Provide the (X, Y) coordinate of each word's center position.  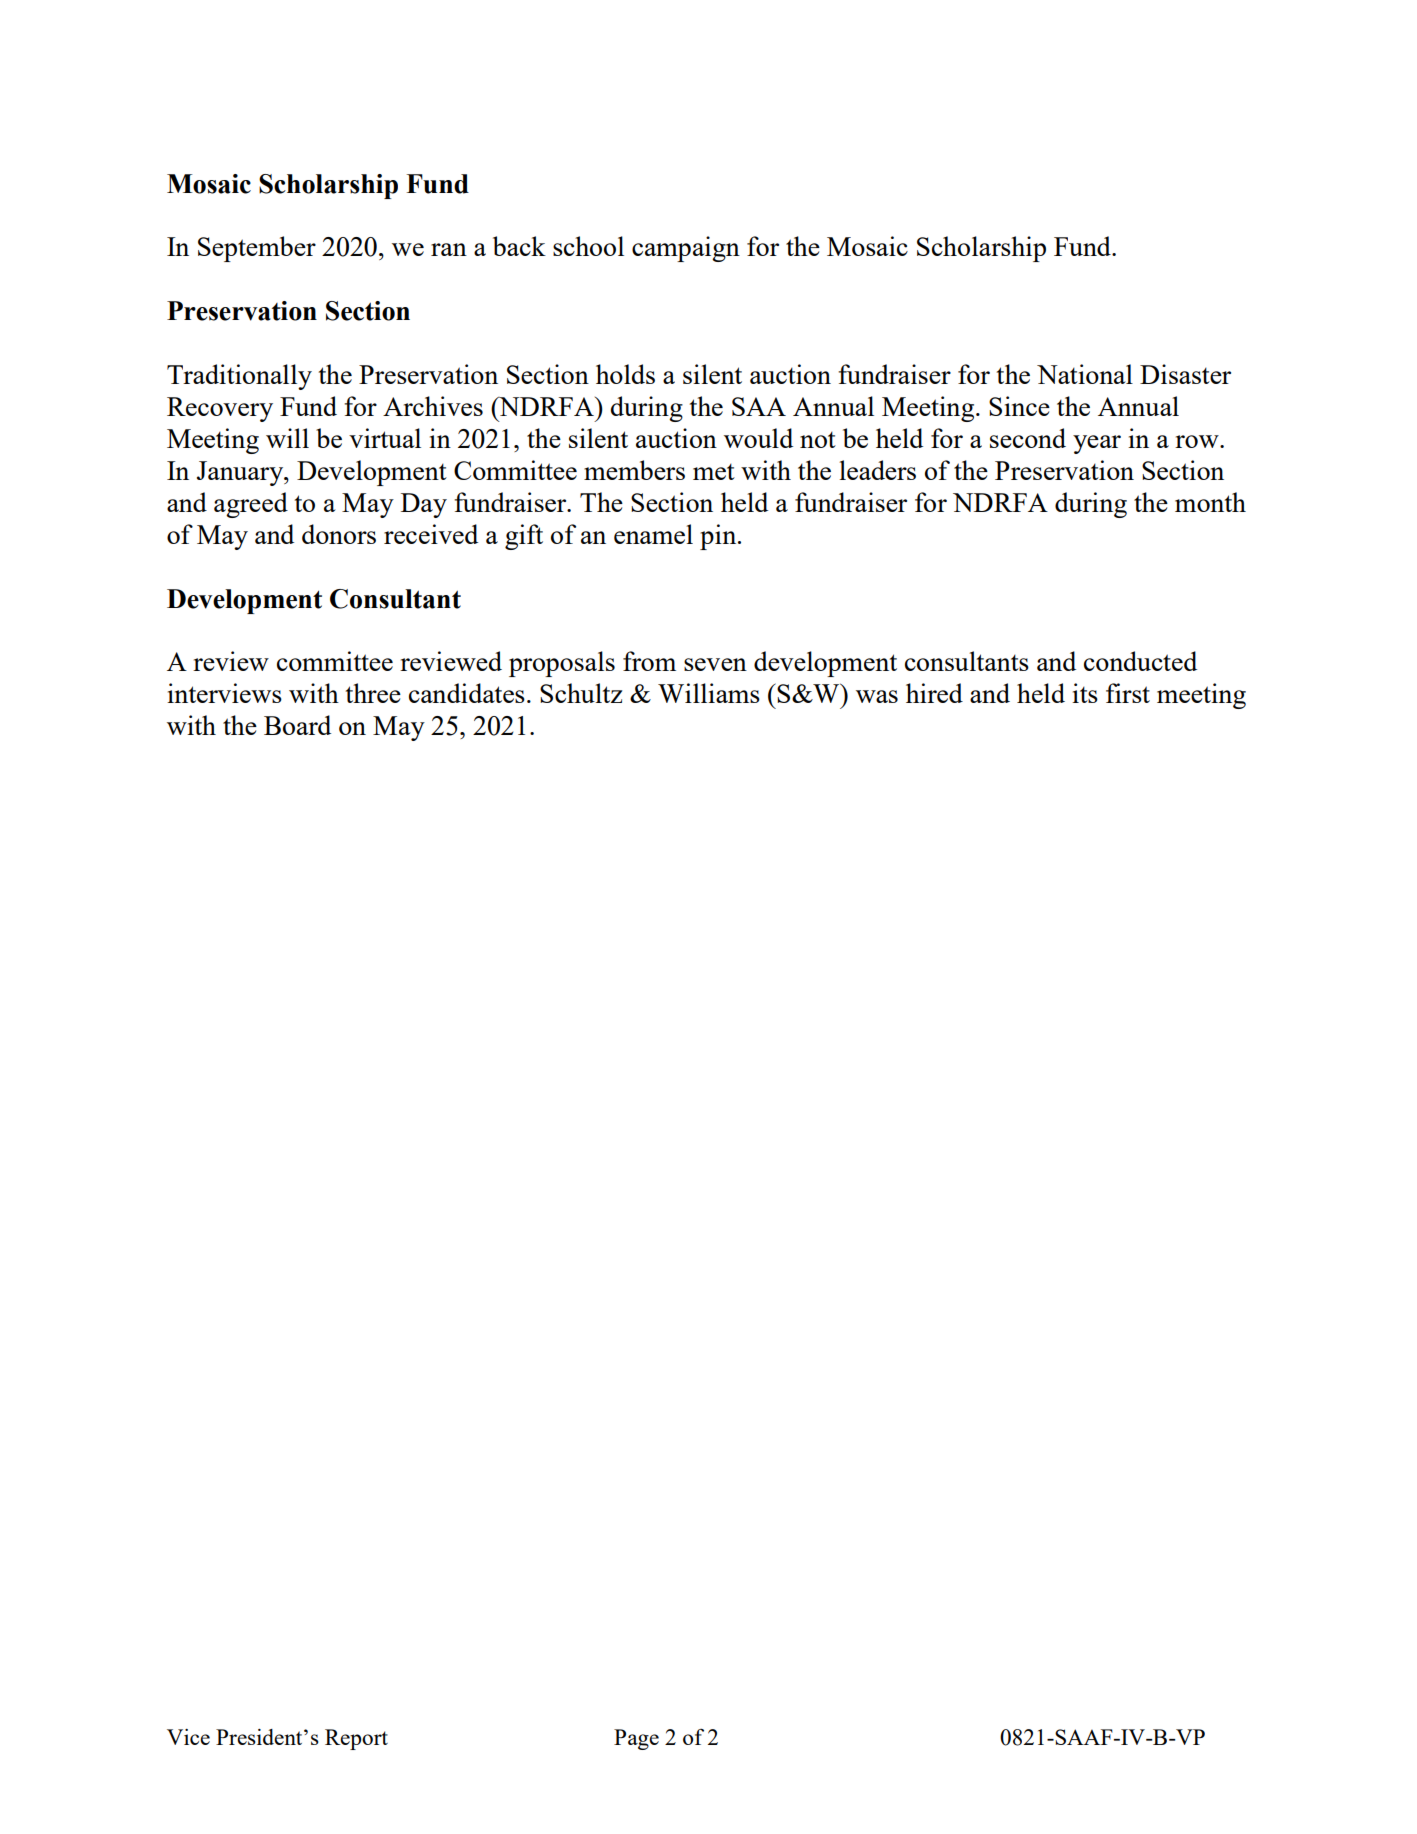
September (257, 249)
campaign (686, 249)
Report (356, 1739)
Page (636, 1739)
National (1085, 374)
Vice (188, 1737)
